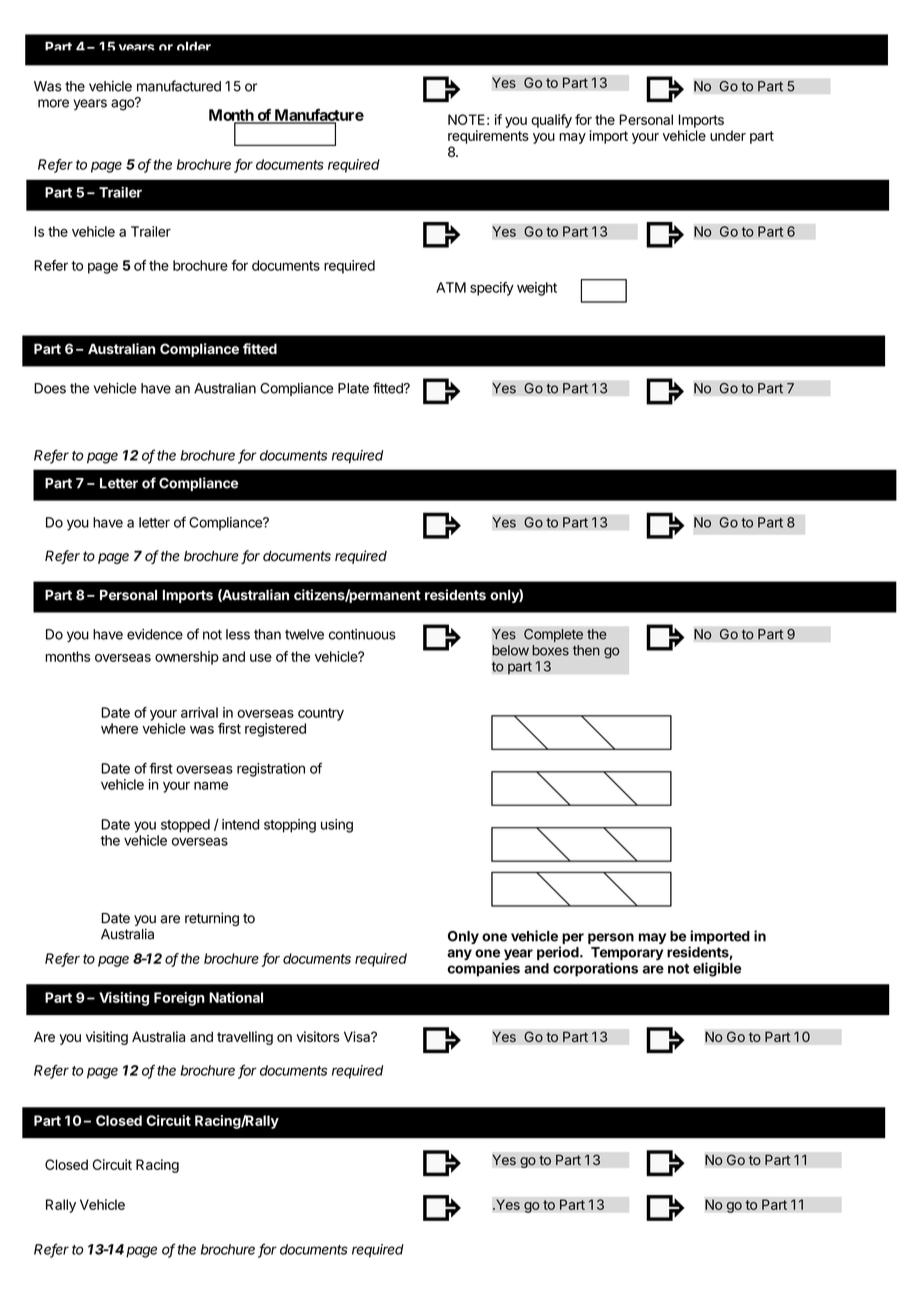 The image size is (924, 1308). What do you see at coordinates (537, 289) in the image?
I see `weight` at bounding box center [537, 289].
